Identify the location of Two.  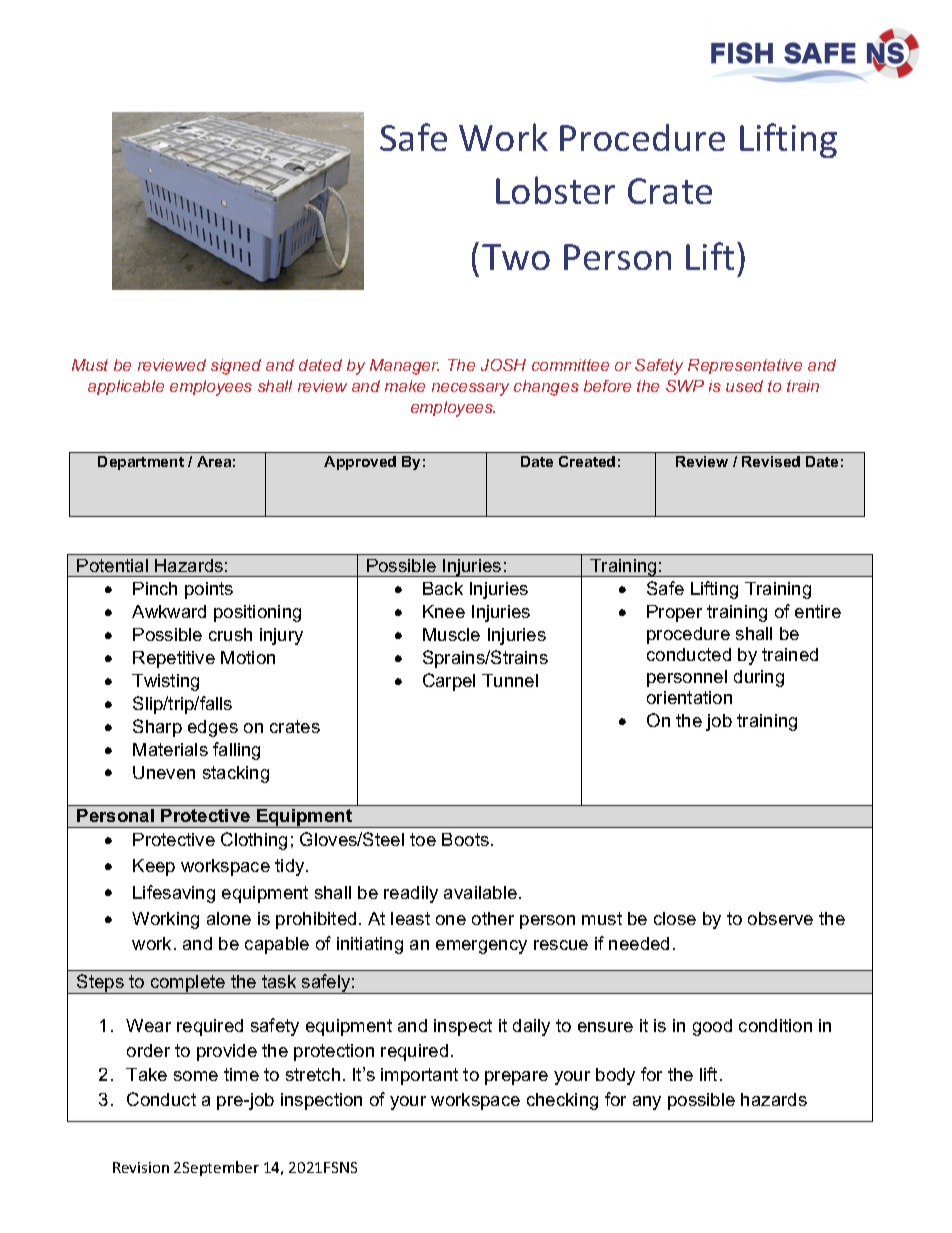
(516, 257).
